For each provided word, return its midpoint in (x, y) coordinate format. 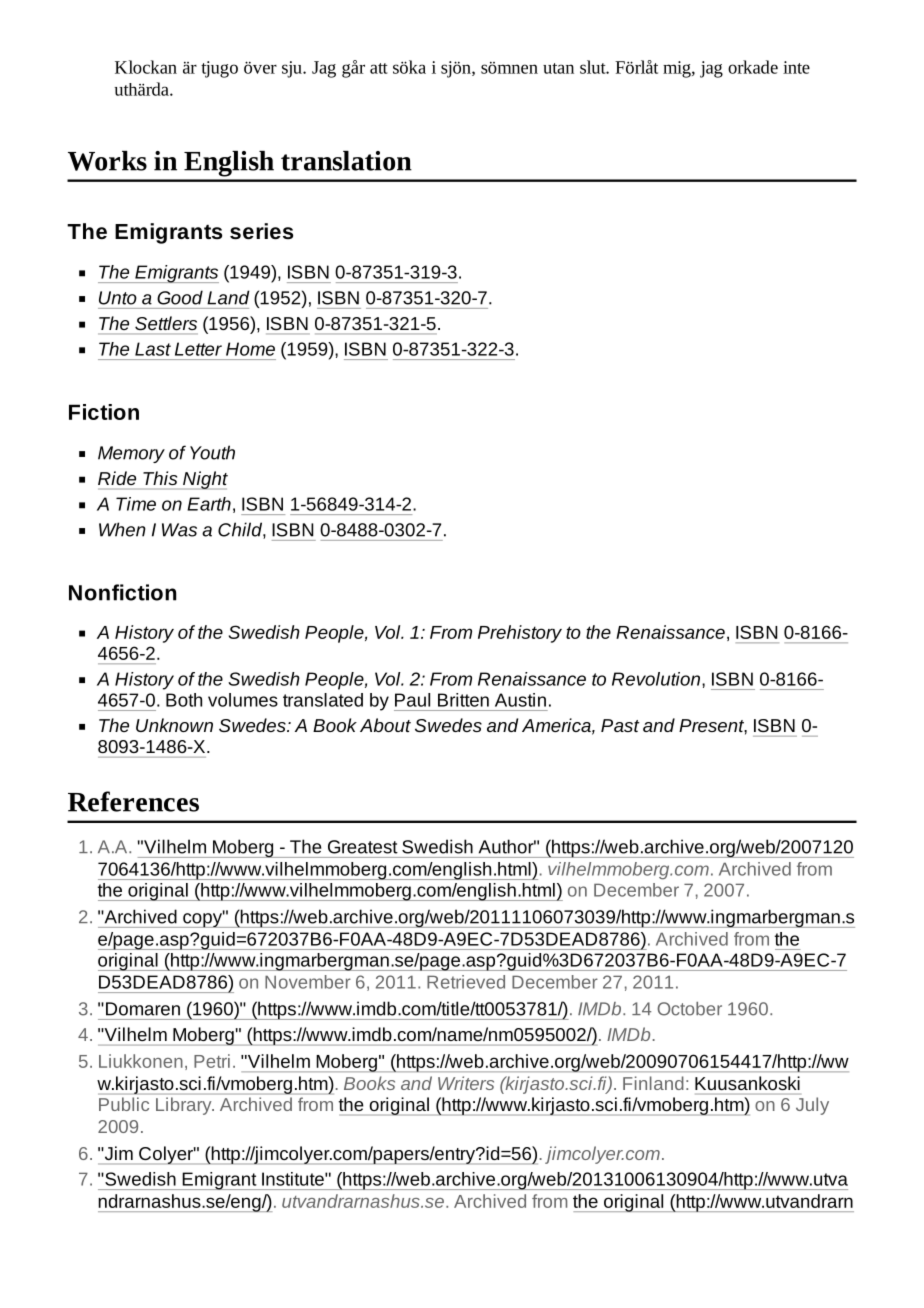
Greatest (363, 847)
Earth (209, 504)
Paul (412, 700)
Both (184, 700)
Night (204, 480)
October (689, 1009)
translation (346, 161)
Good (180, 297)
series (261, 231)
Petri (212, 1061)
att (379, 68)
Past (620, 725)
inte (796, 67)
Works (107, 161)
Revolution (657, 679)
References (133, 801)
